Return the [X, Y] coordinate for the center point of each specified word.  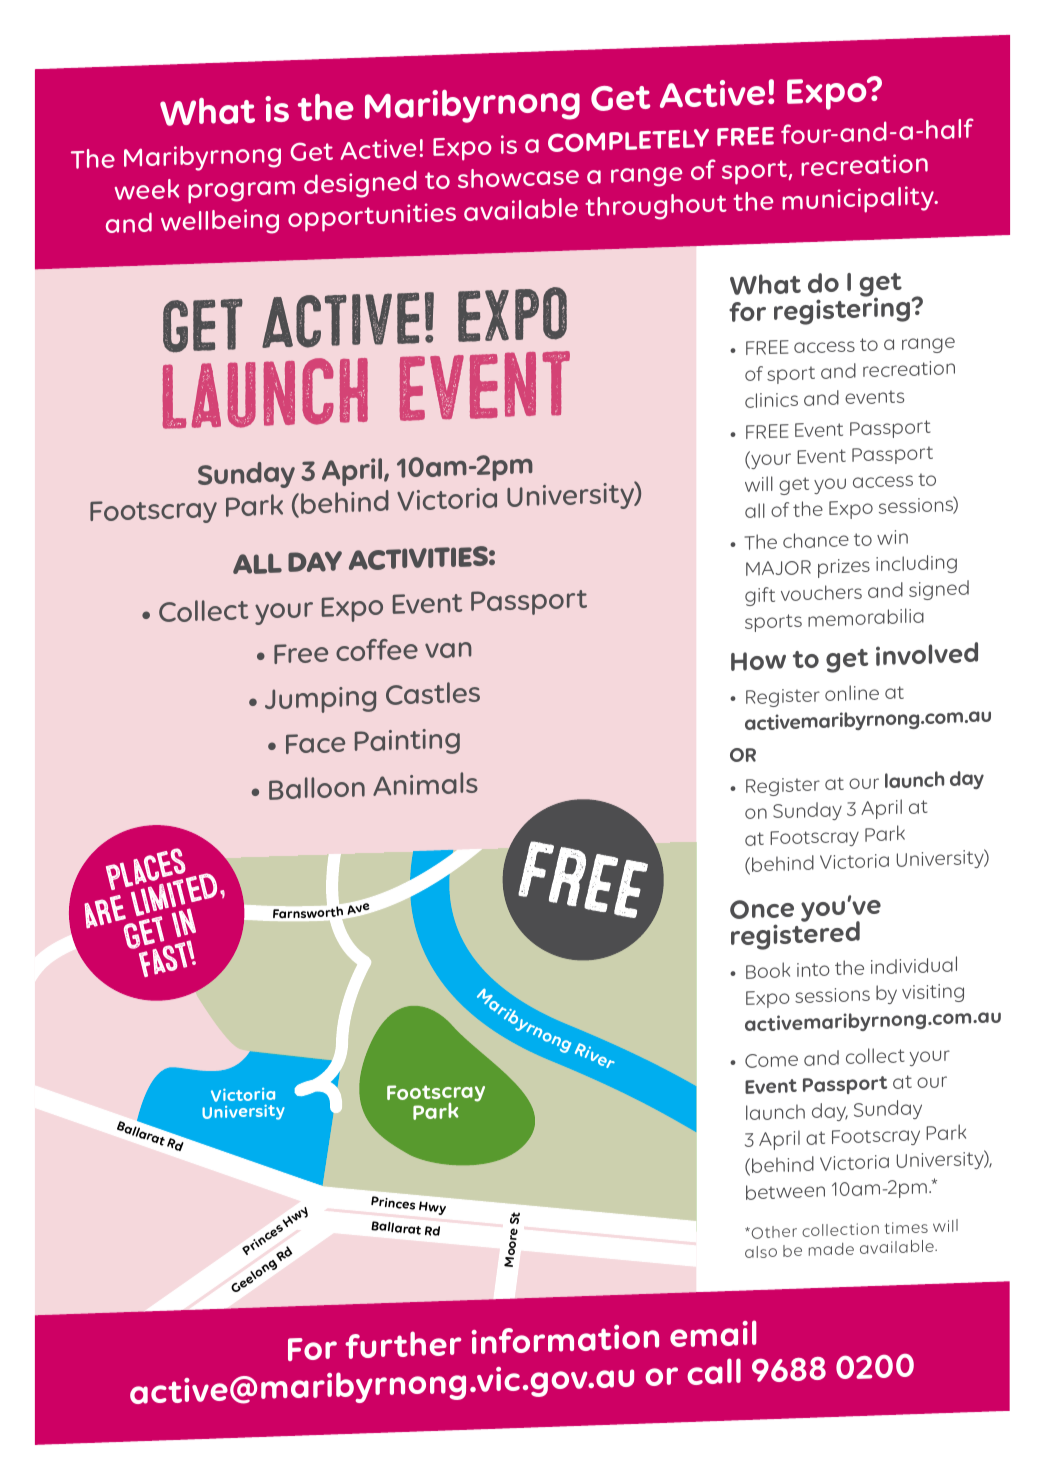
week [147, 189]
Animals [425, 784]
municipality [859, 199]
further [403, 1345]
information [565, 1339]
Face [315, 744]
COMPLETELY [628, 140]
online [852, 693]
